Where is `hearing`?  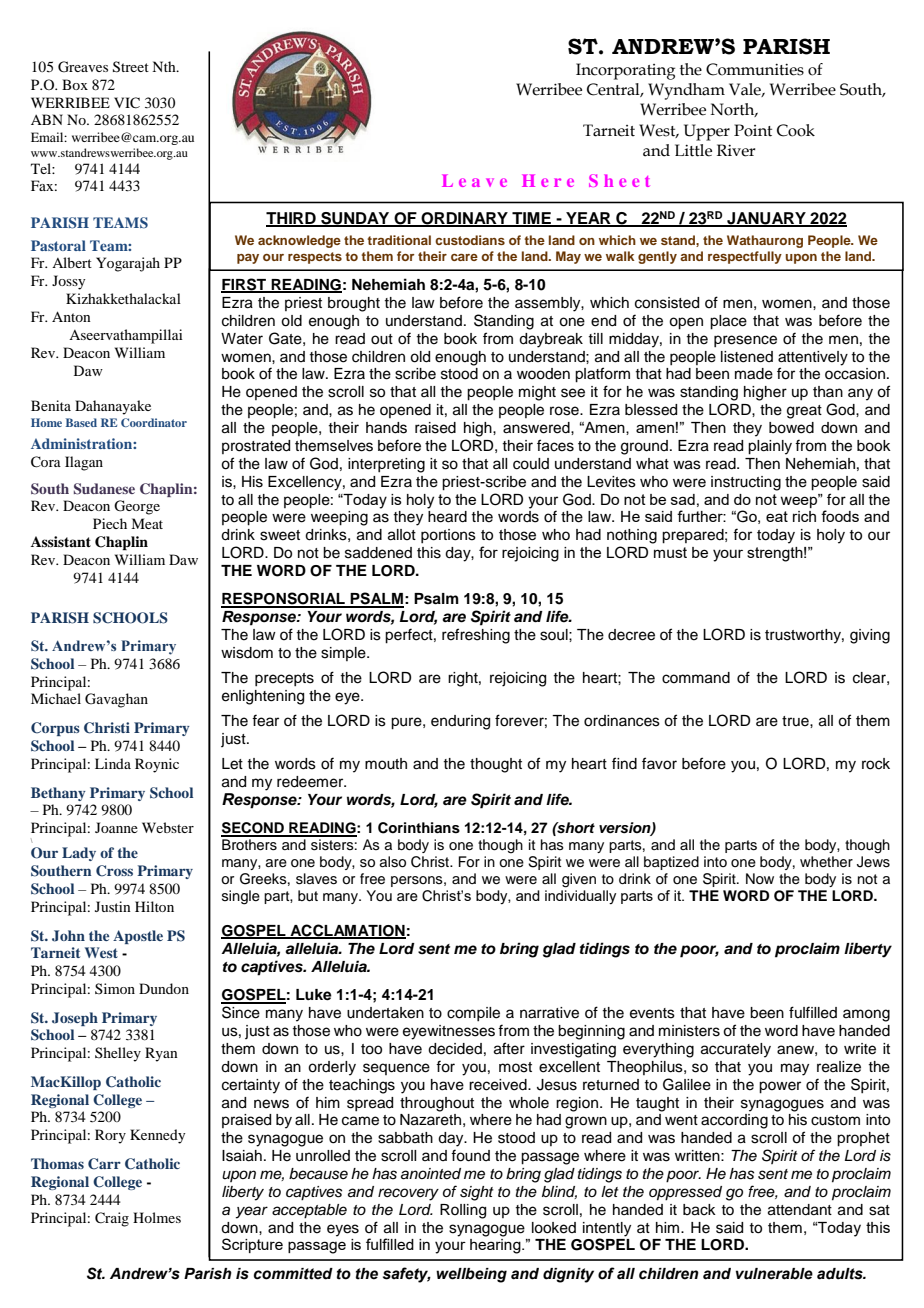 hearing is located at coordinates (496, 1245).
